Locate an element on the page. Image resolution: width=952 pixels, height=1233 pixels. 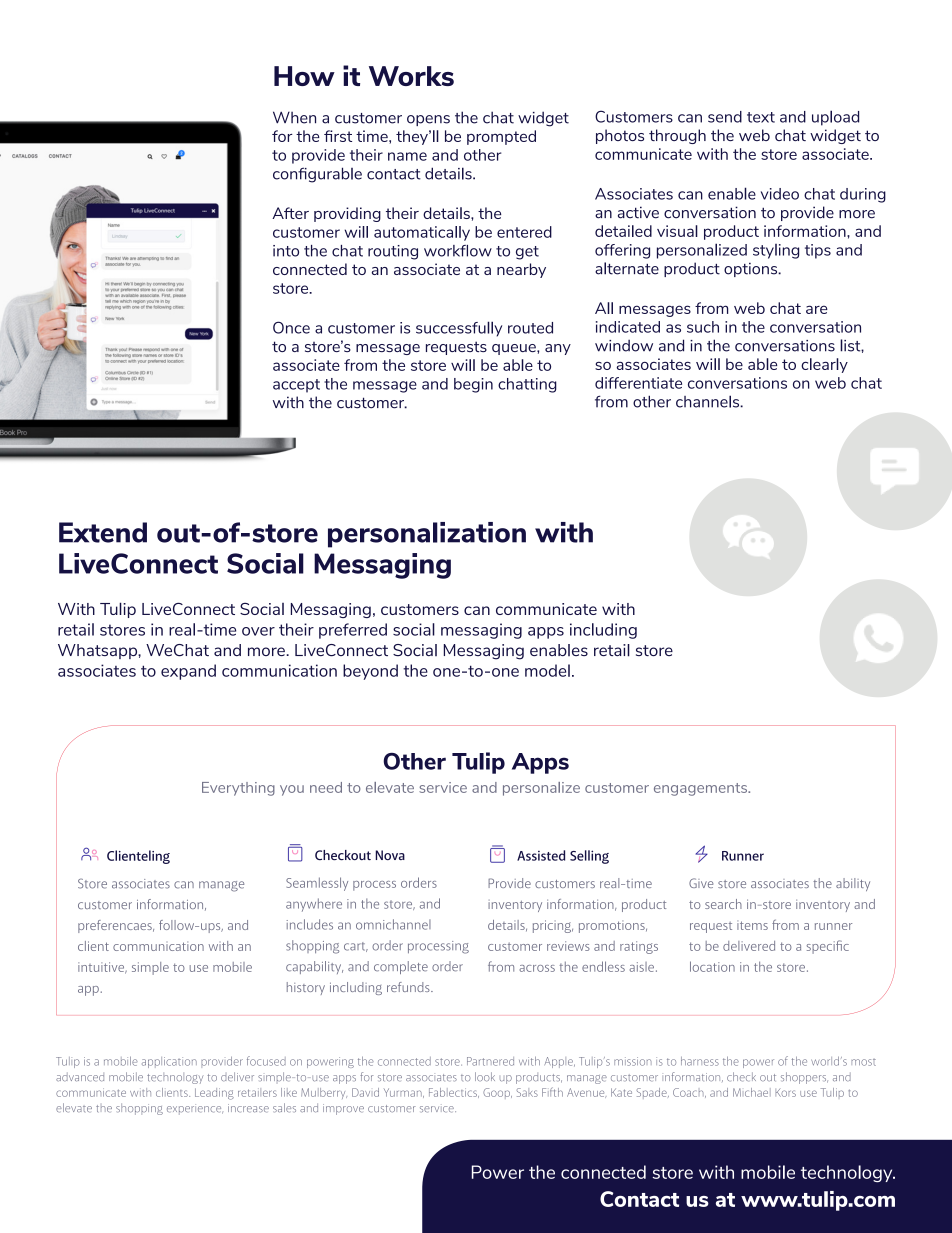
model is located at coordinates (547, 670).
